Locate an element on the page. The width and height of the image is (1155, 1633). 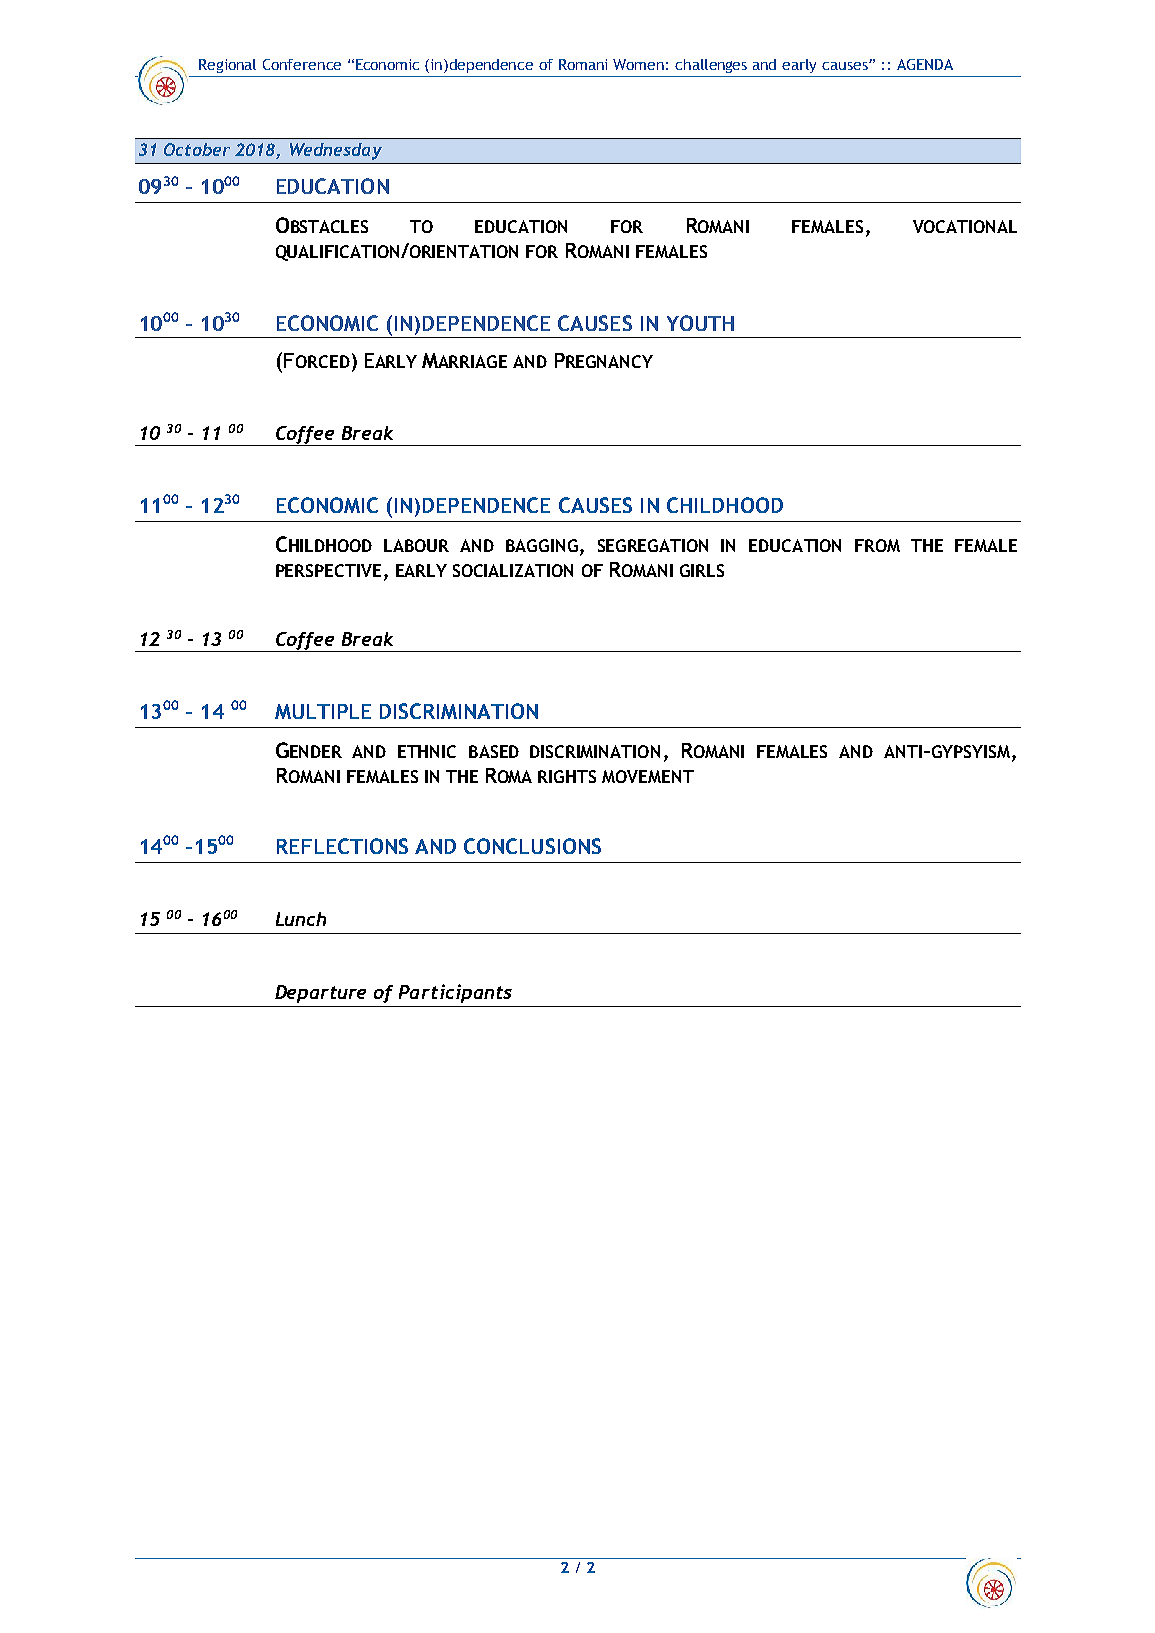
MOVEMENT is located at coordinates (648, 776).
